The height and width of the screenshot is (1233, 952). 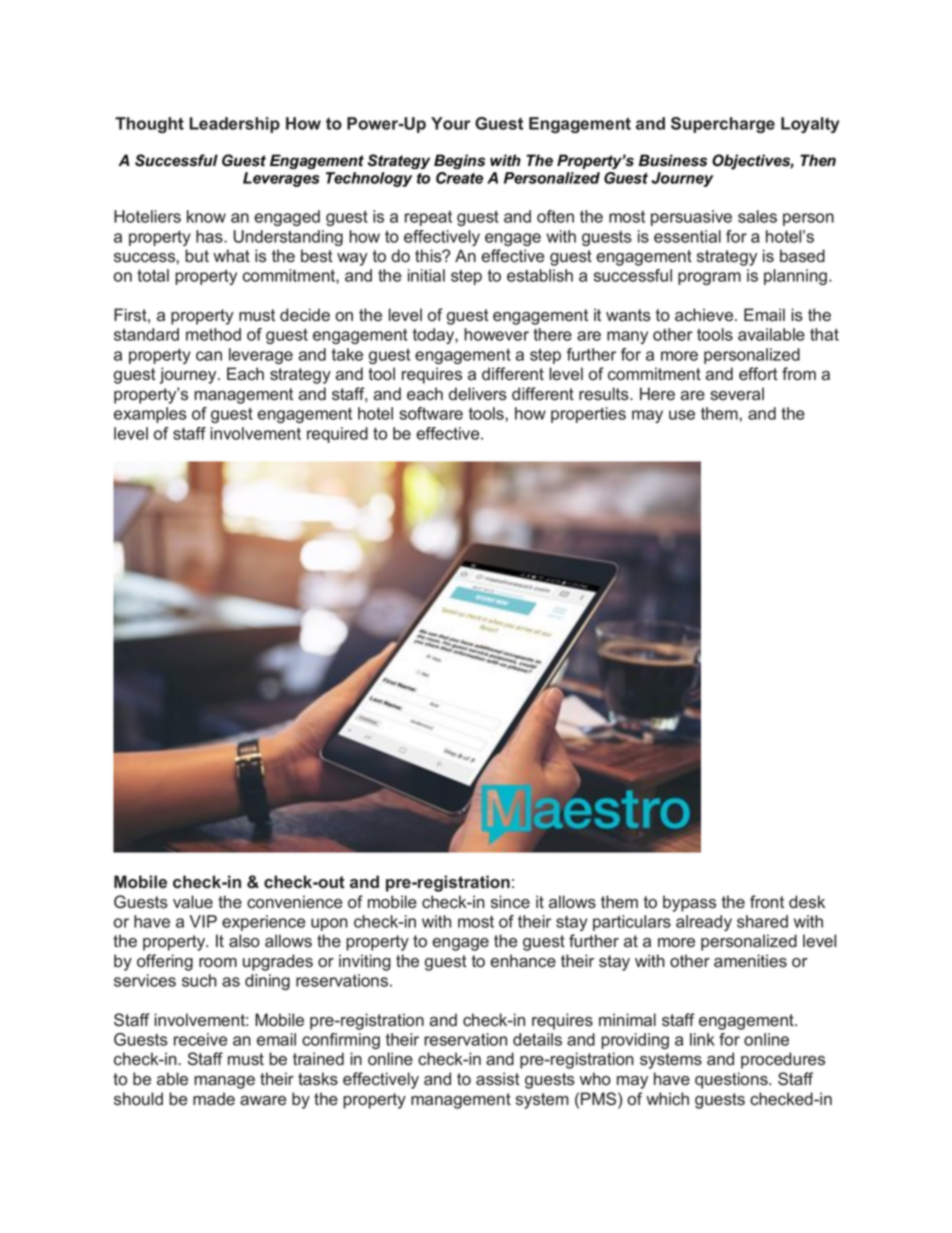 What do you see at coordinates (459, 161) in the screenshot?
I see `Begins` at bounding box center [459, 161].
